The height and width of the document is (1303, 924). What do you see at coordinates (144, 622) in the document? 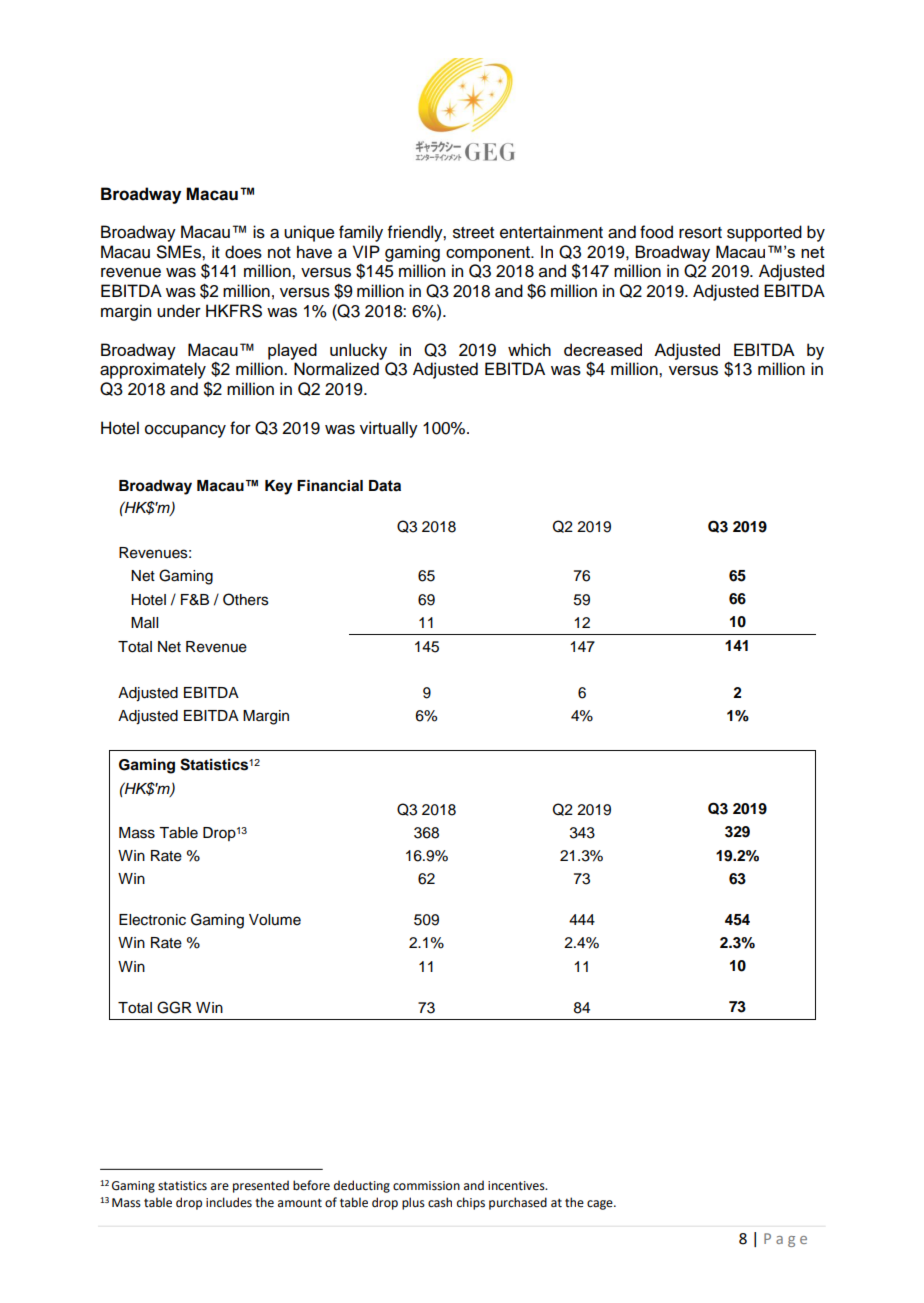
I see `Mall` at bounding box center [144, 622].
